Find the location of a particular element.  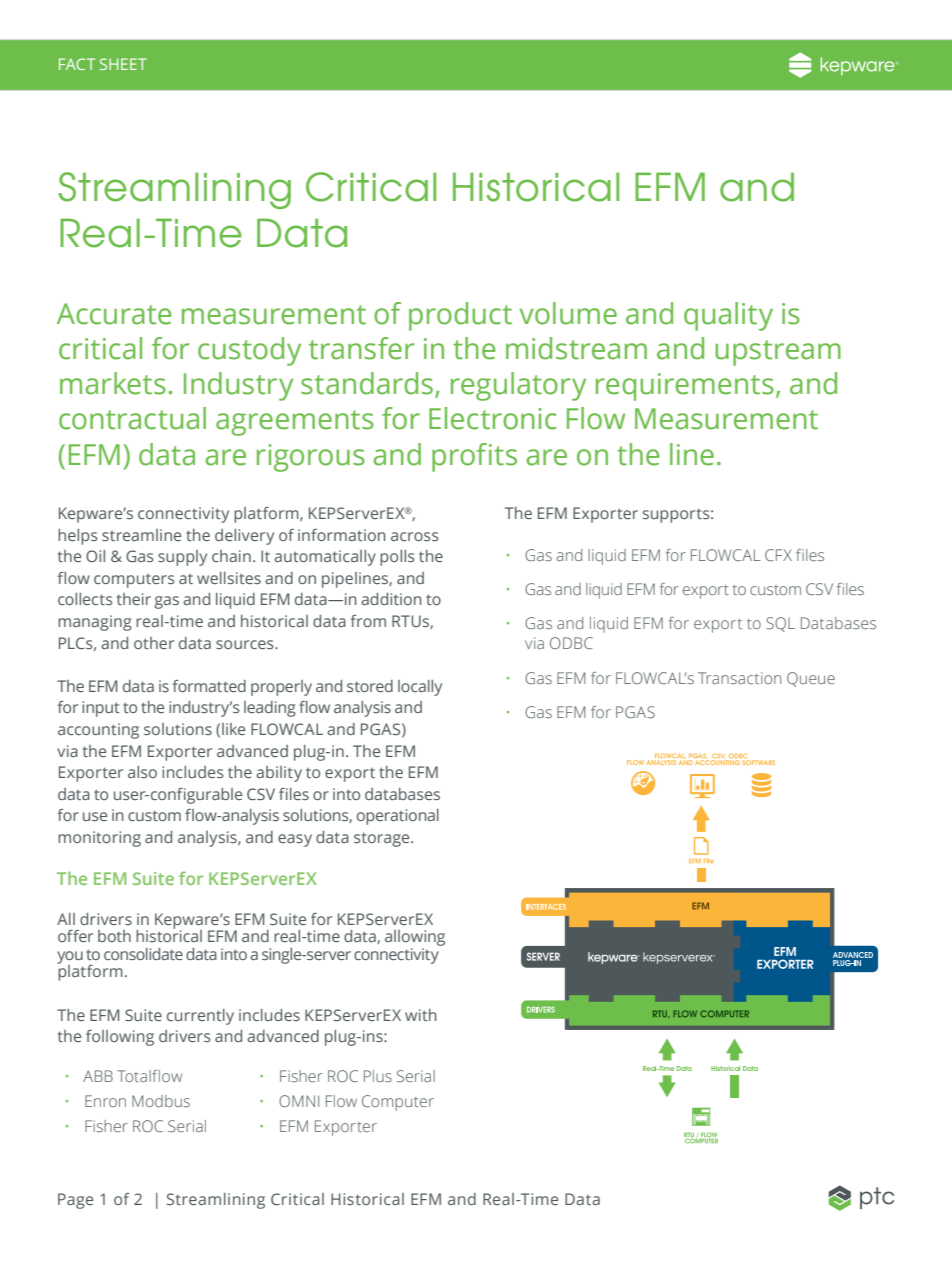

other is located at coordinates (154, 643).
